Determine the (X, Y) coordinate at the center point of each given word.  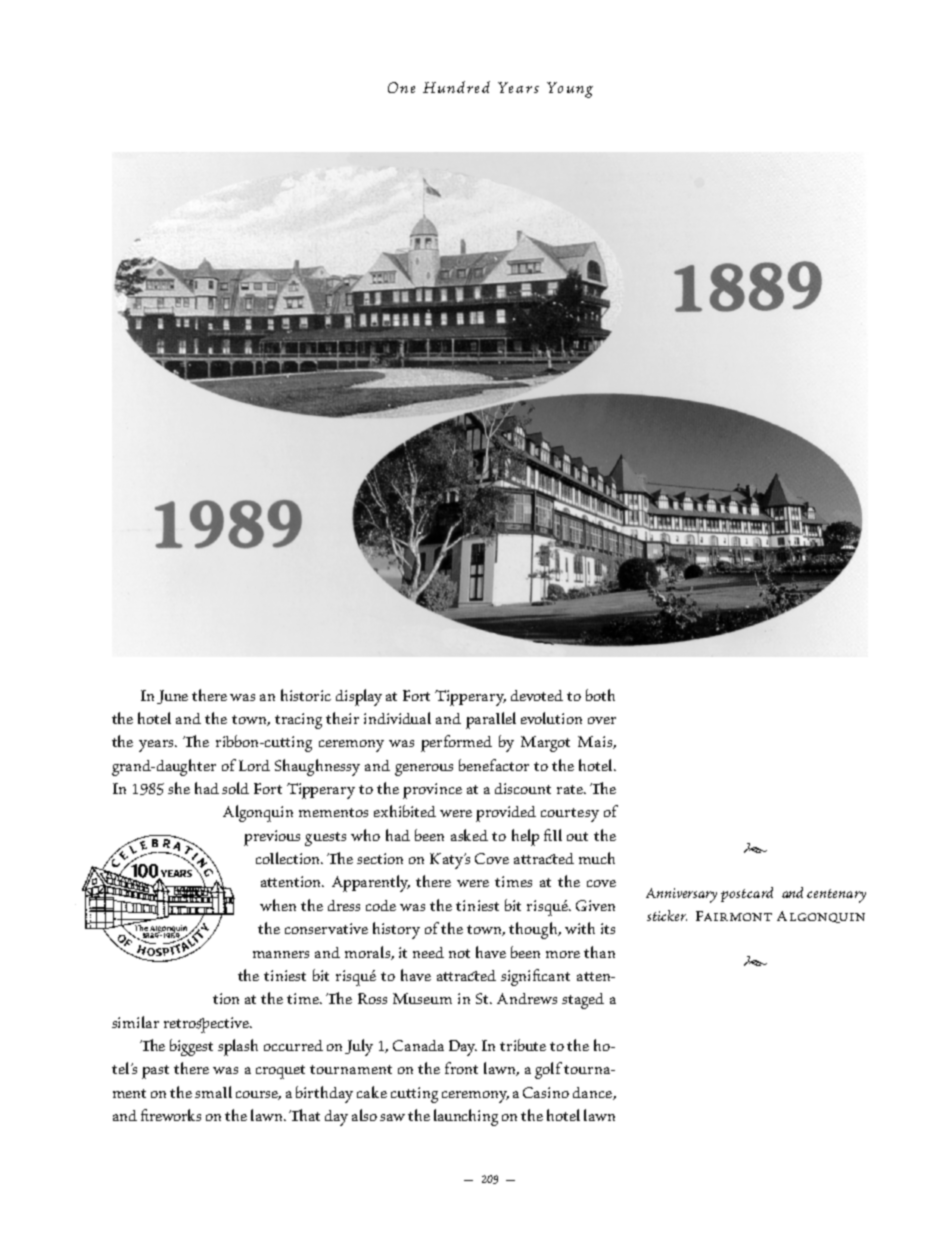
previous (272, 838)
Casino (546, 1092)
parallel (491, 720)
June (172, 697)
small (213, 1092)
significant (535, 977)
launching (466, 1117)
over (602, 720)
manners (281, 954)
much (597, 858)
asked (469, 835)
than (599, 952)
